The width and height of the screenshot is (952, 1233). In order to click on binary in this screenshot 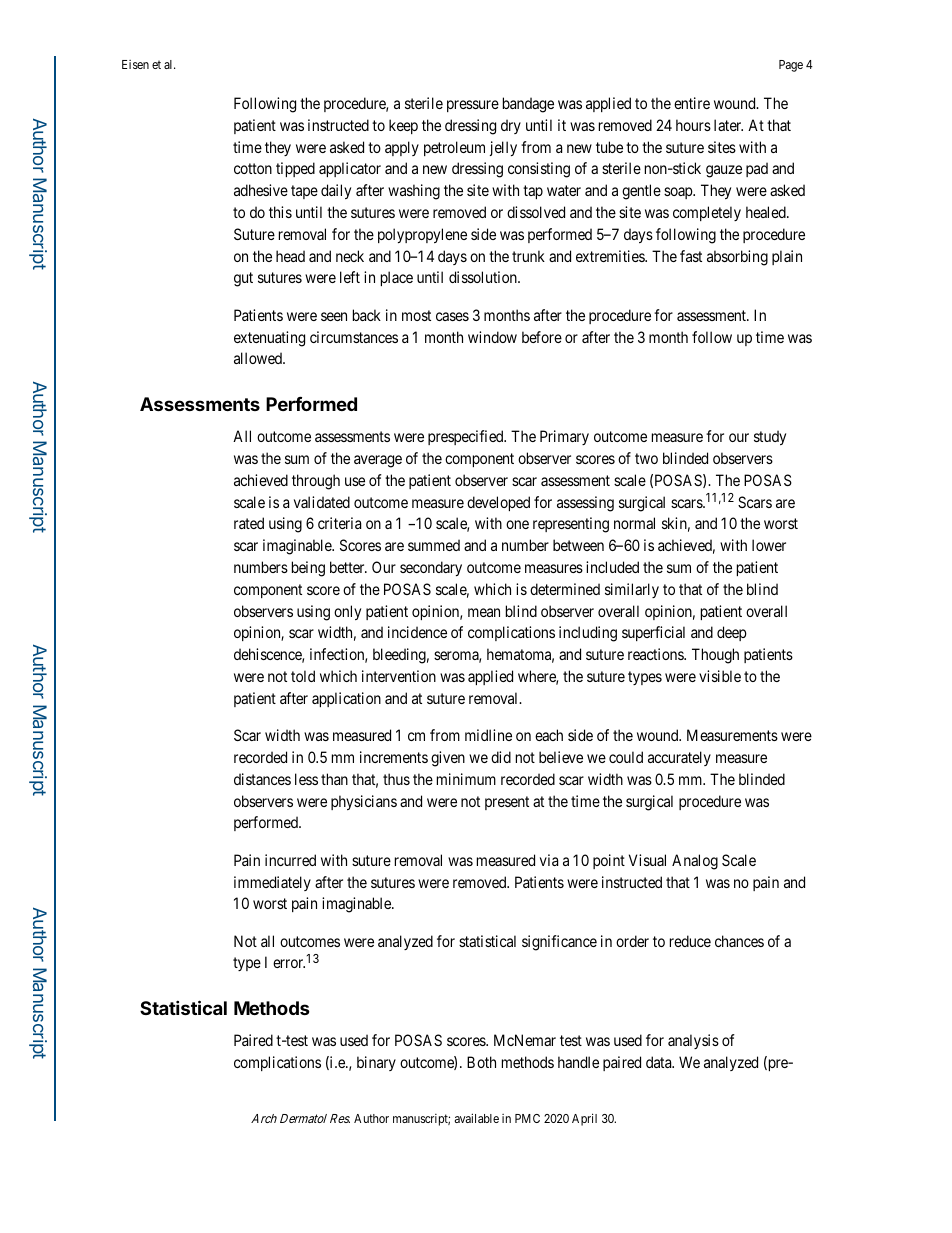, I will do `click(376, 1063)`.
